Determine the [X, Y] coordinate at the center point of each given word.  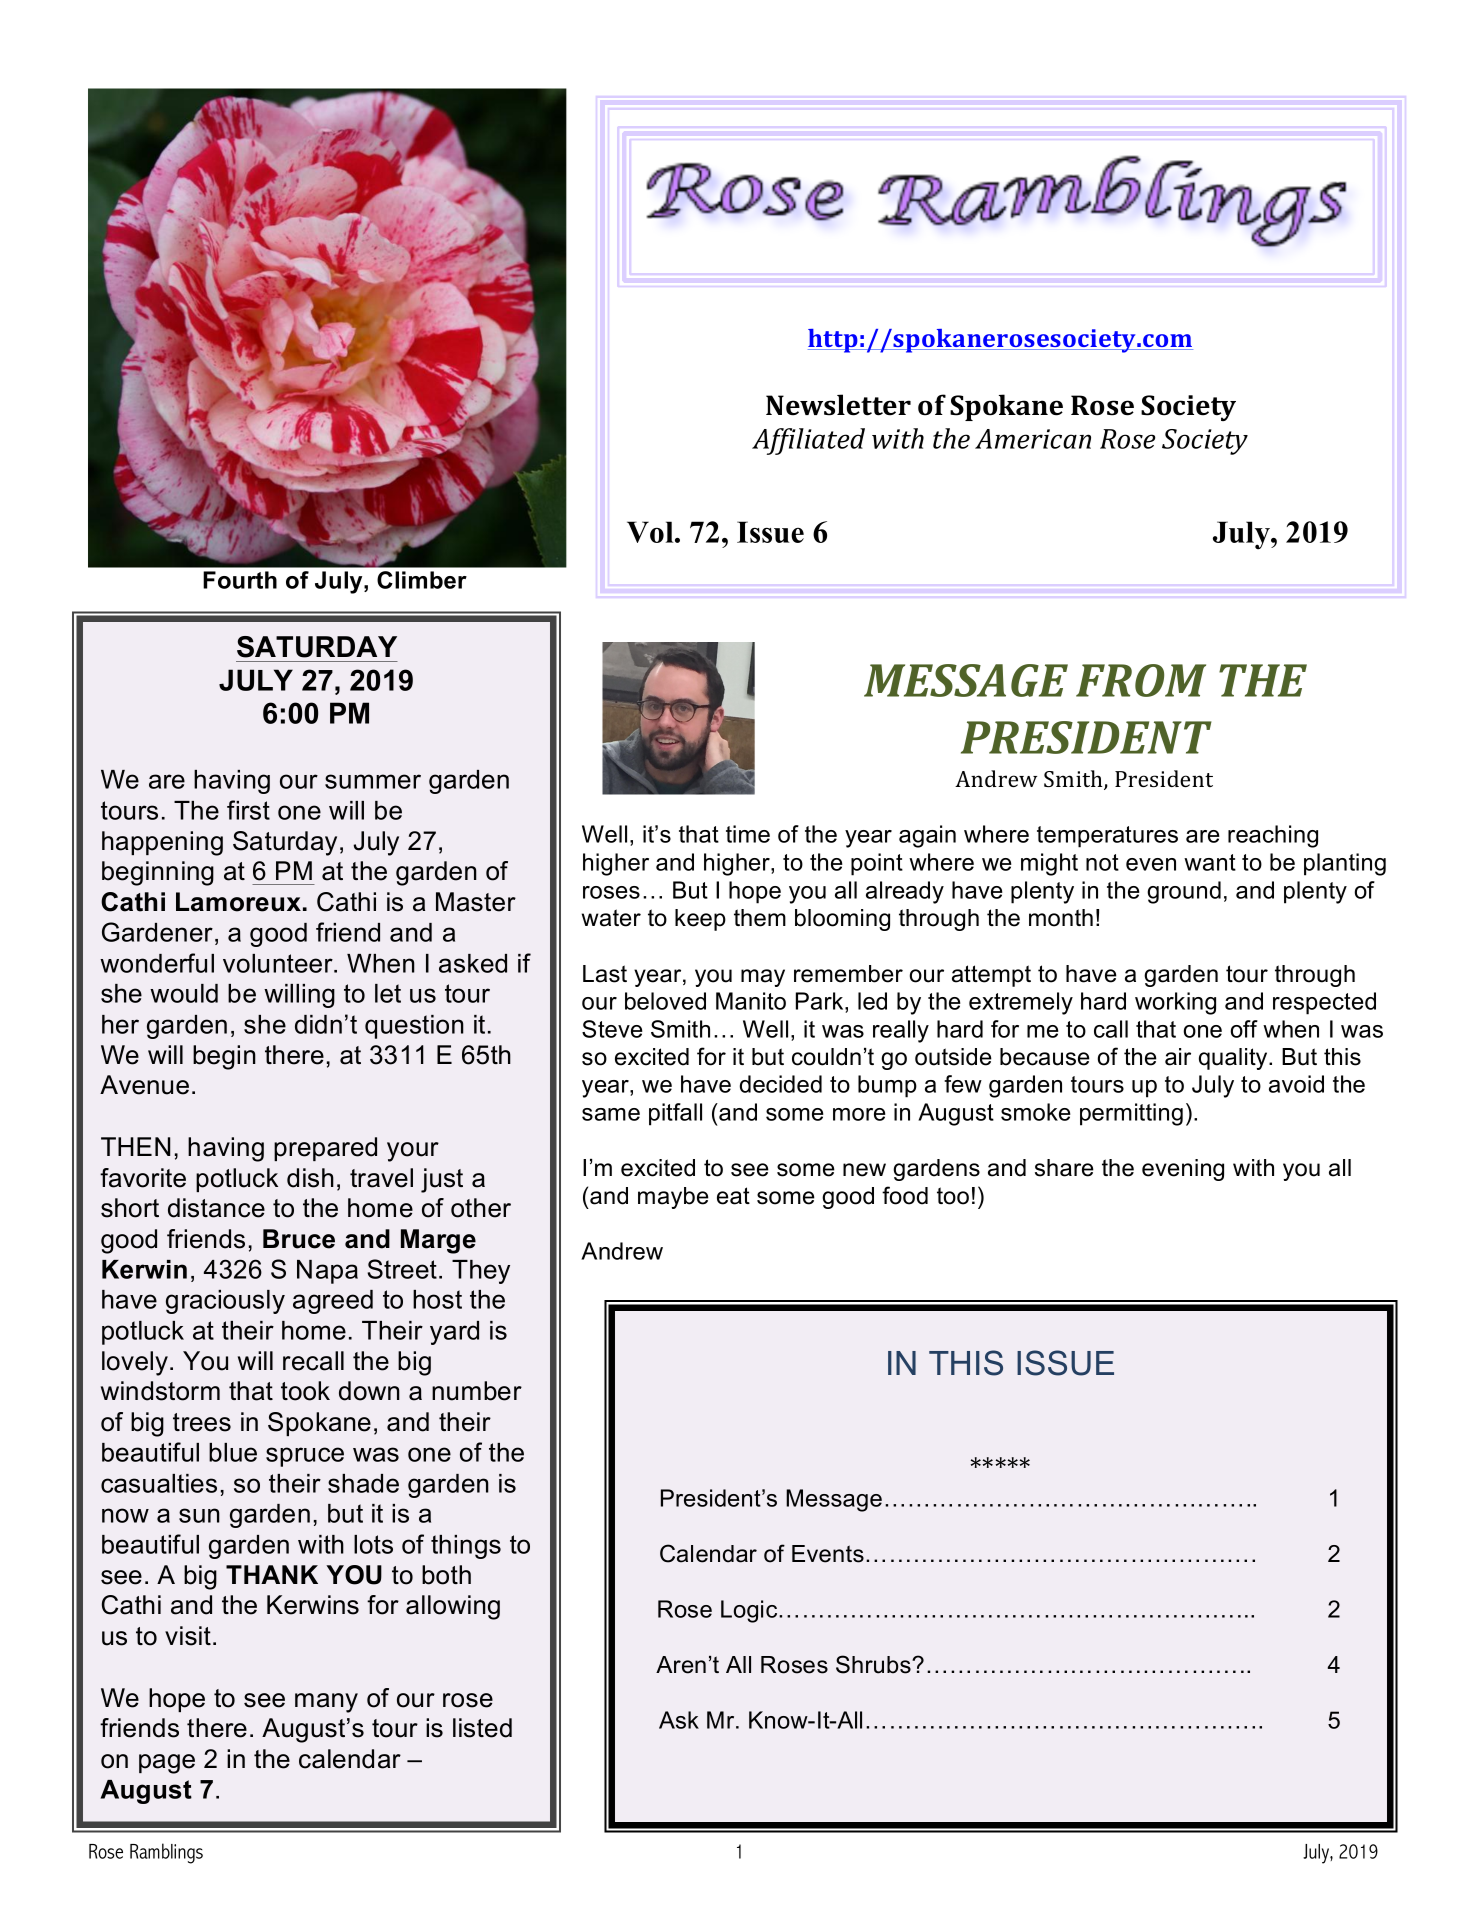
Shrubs [874, 1664]
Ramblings [166, 1853]
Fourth [240, 580]
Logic [750, 1611]
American [1033, 439]
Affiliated [808, 441]
